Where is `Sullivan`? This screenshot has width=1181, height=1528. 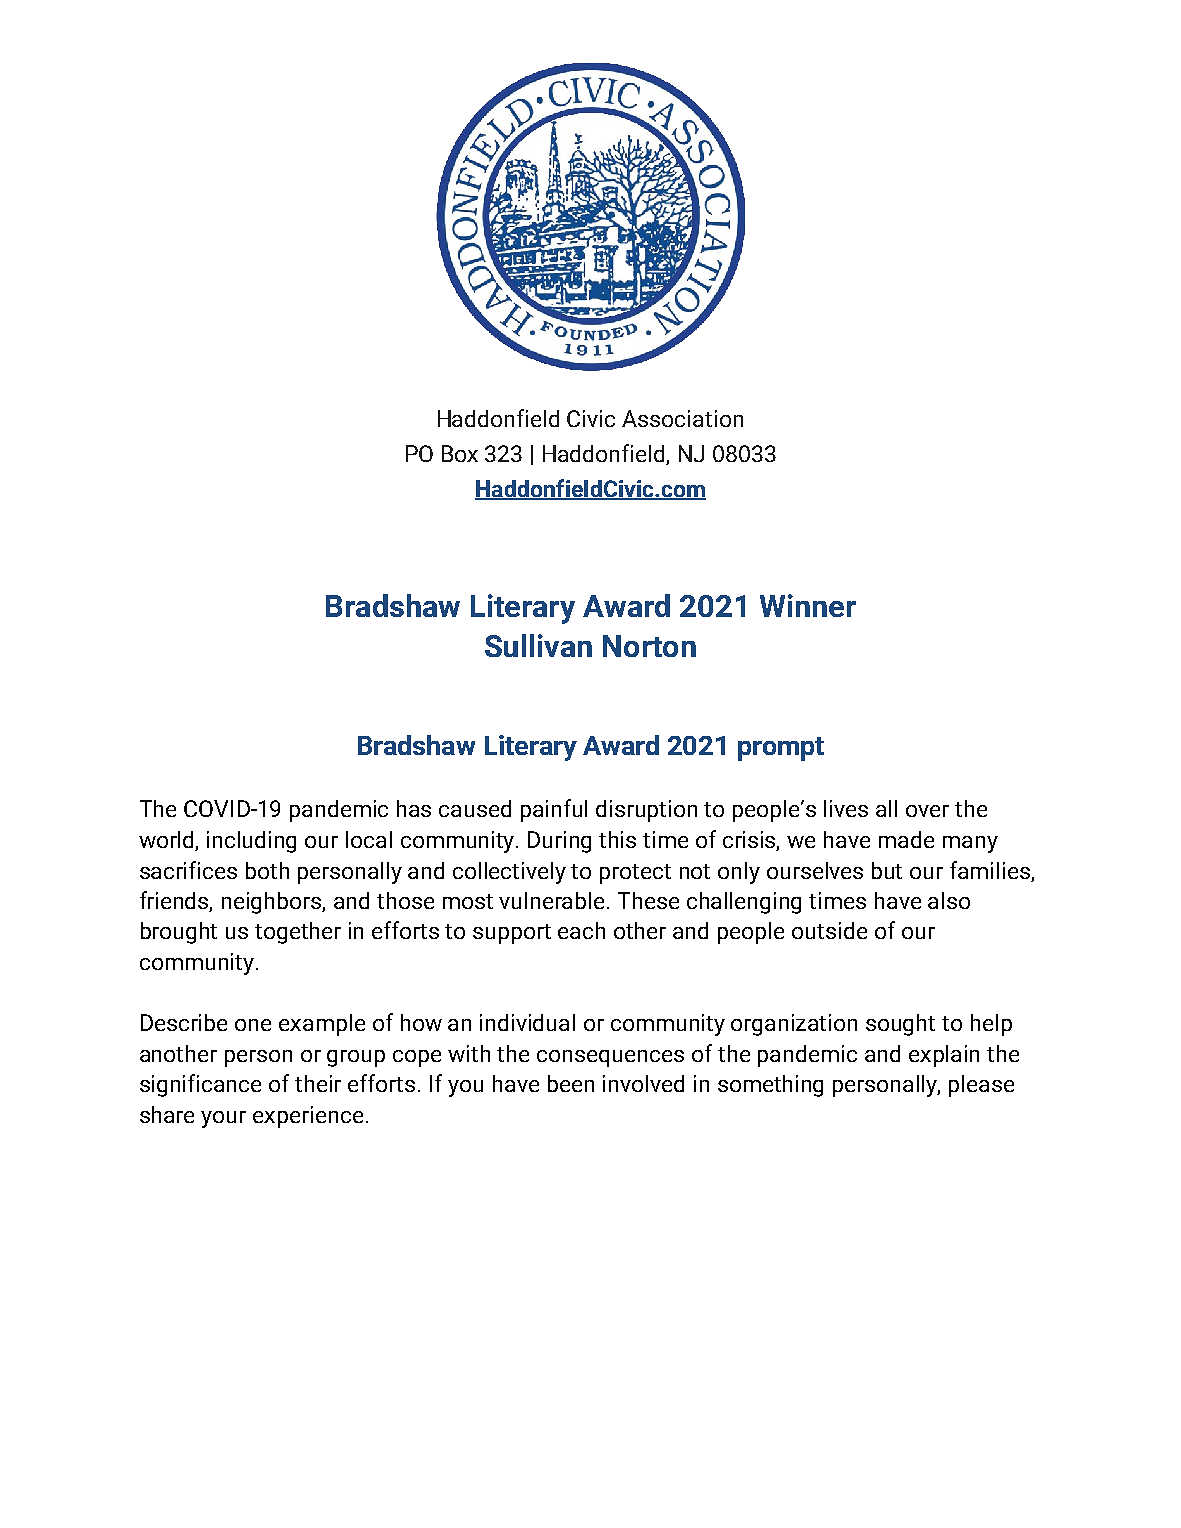
Sullivan is located at coordinates (538, 645).
